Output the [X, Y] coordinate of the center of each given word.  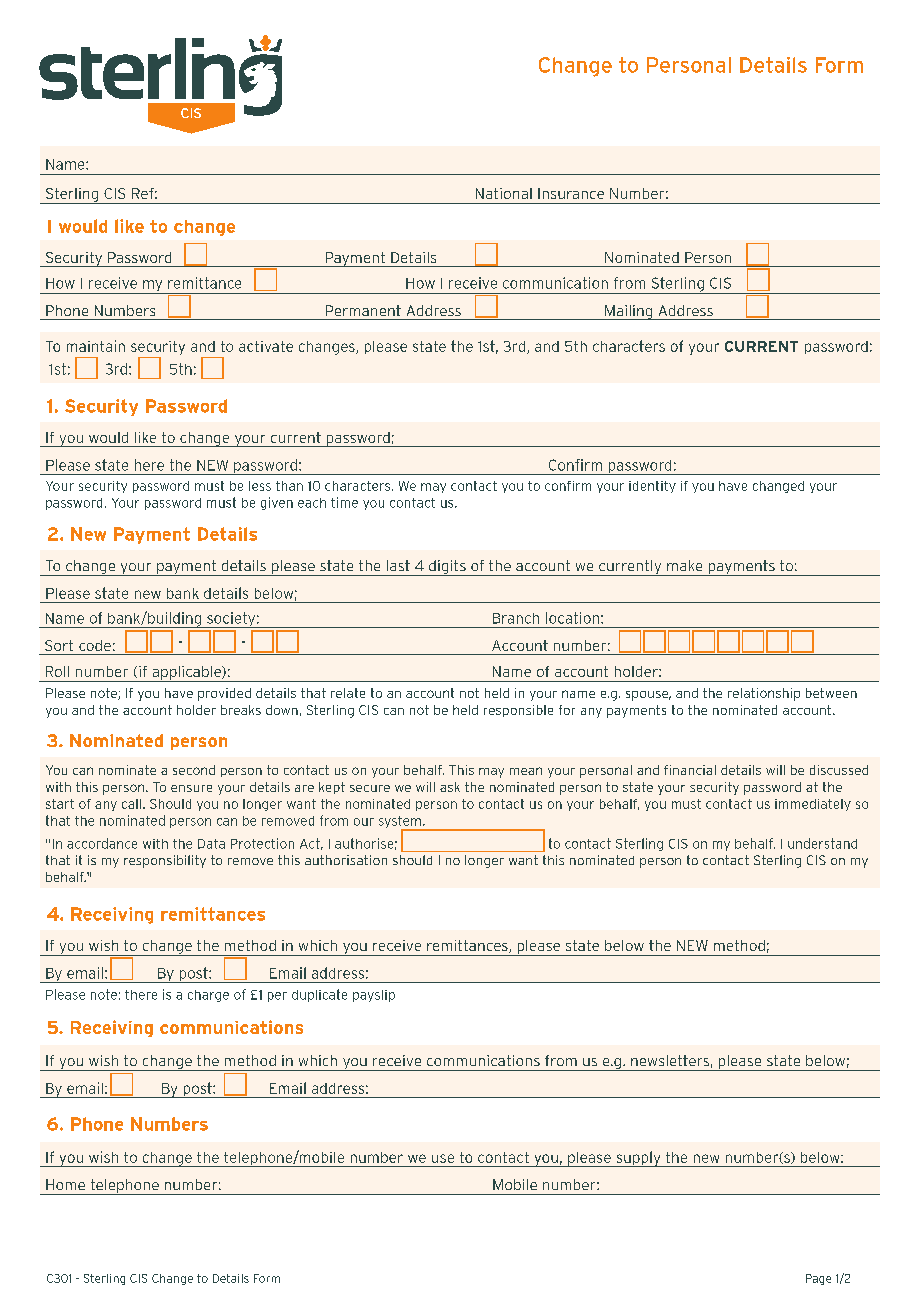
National [504, 193]
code [95, 645]
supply [638, 1159]
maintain [96, 346]
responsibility [165, 861]
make [684, 565]
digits [447, 568]
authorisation [346, 860]
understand [822, 843]
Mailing [629, 312]
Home [65, 1184]
